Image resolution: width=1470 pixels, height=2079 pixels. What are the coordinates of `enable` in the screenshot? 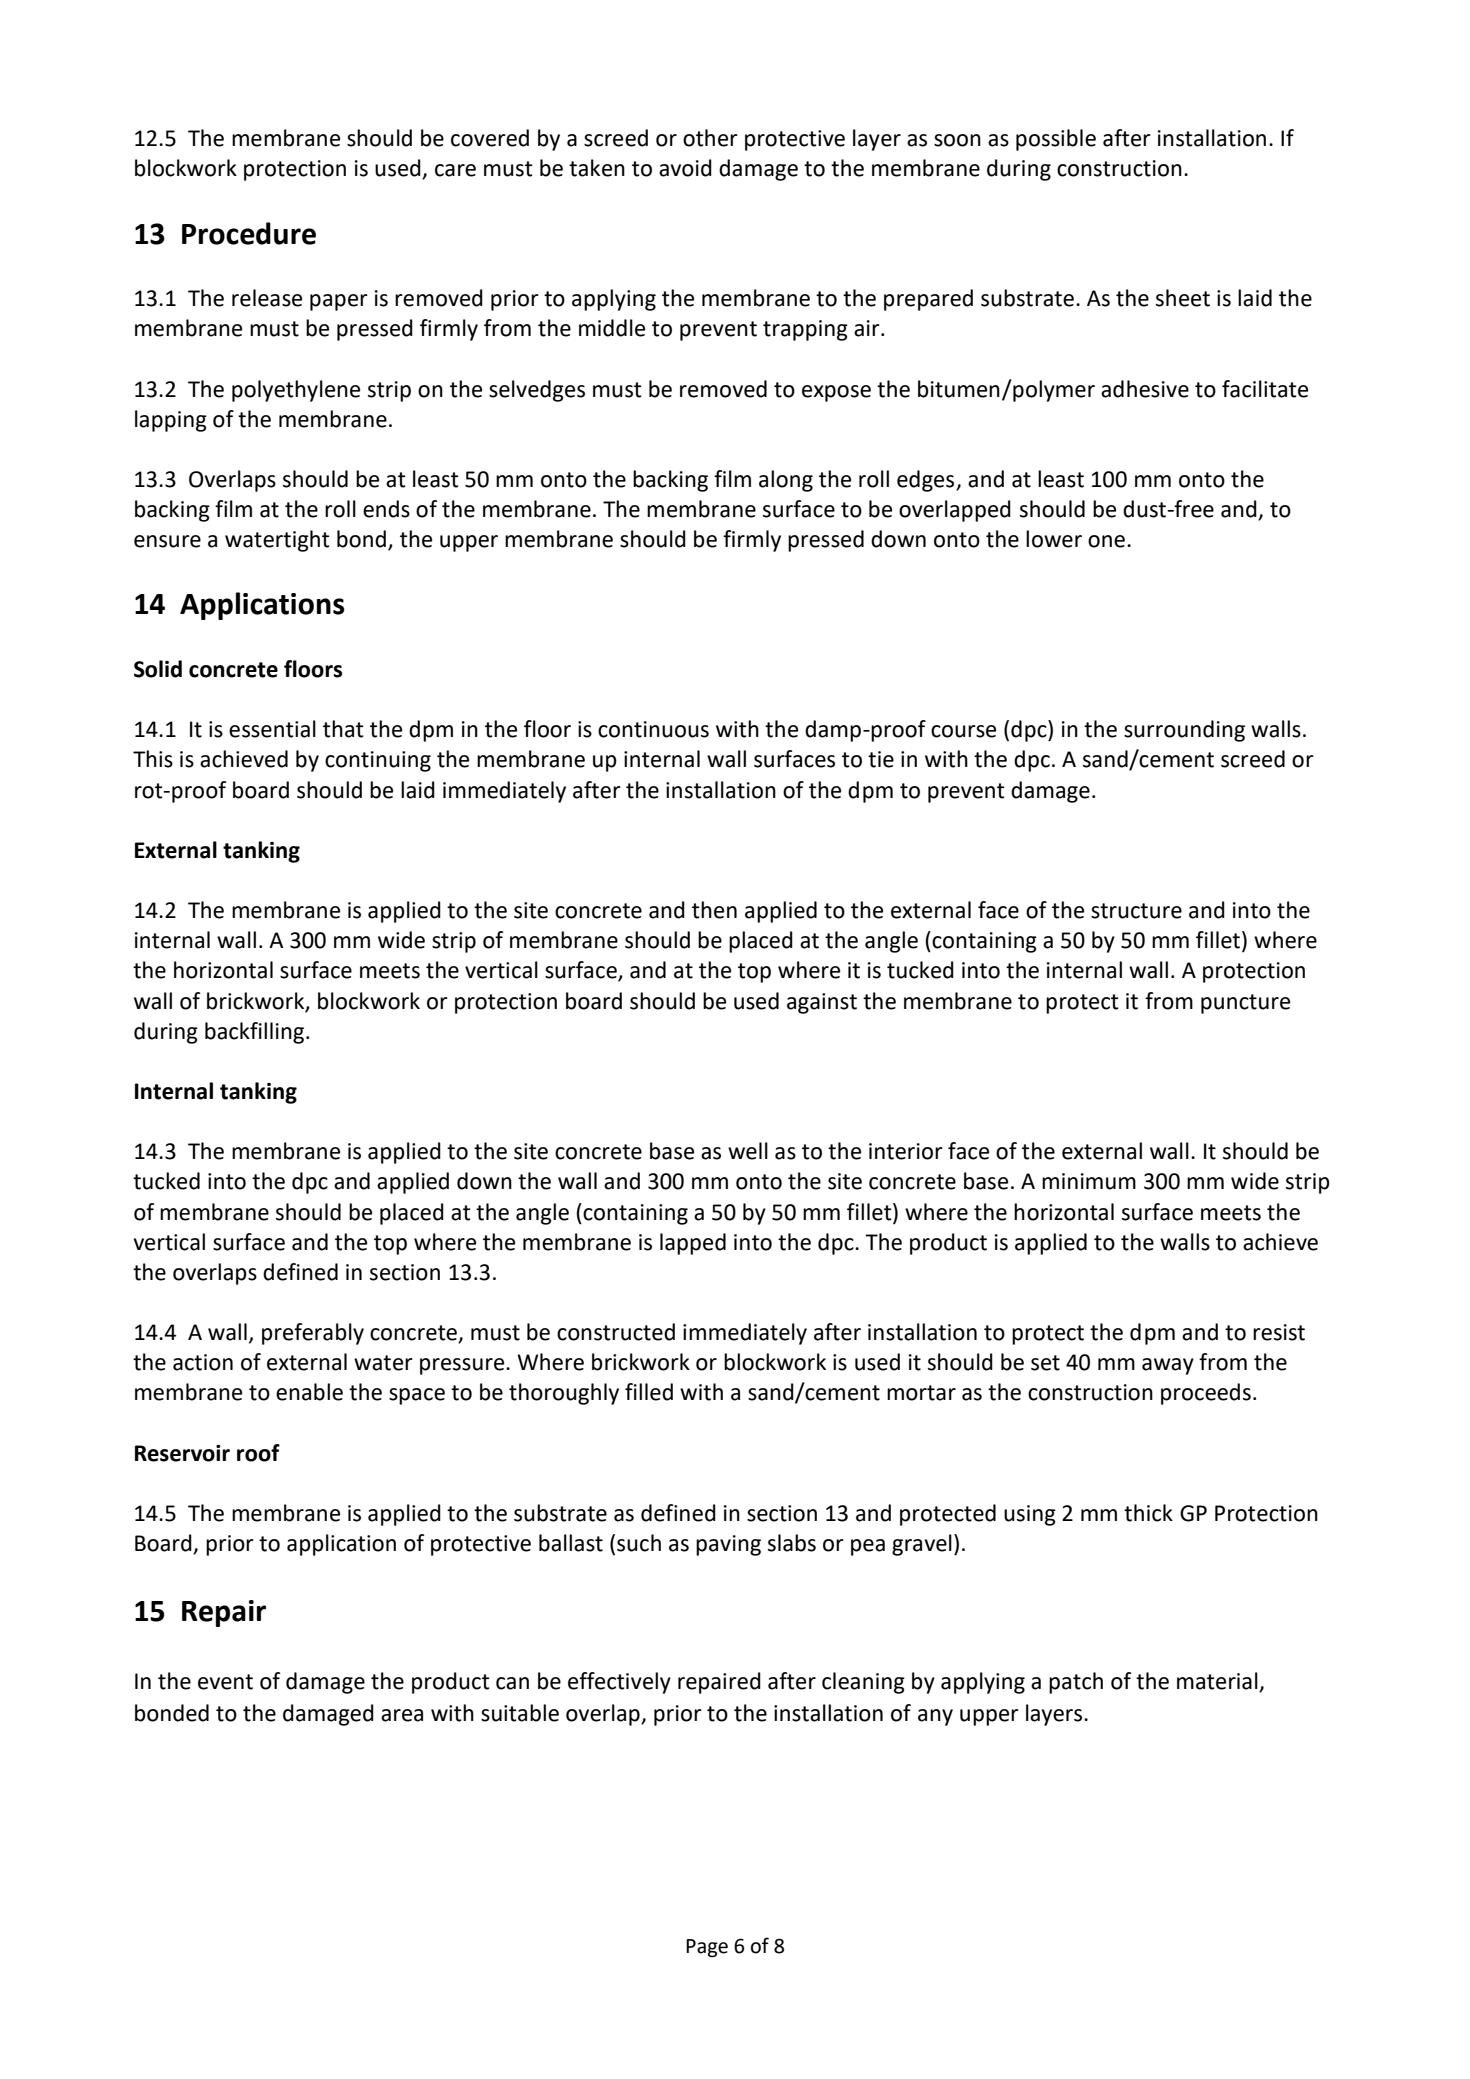 It's located at (309, 1392).
